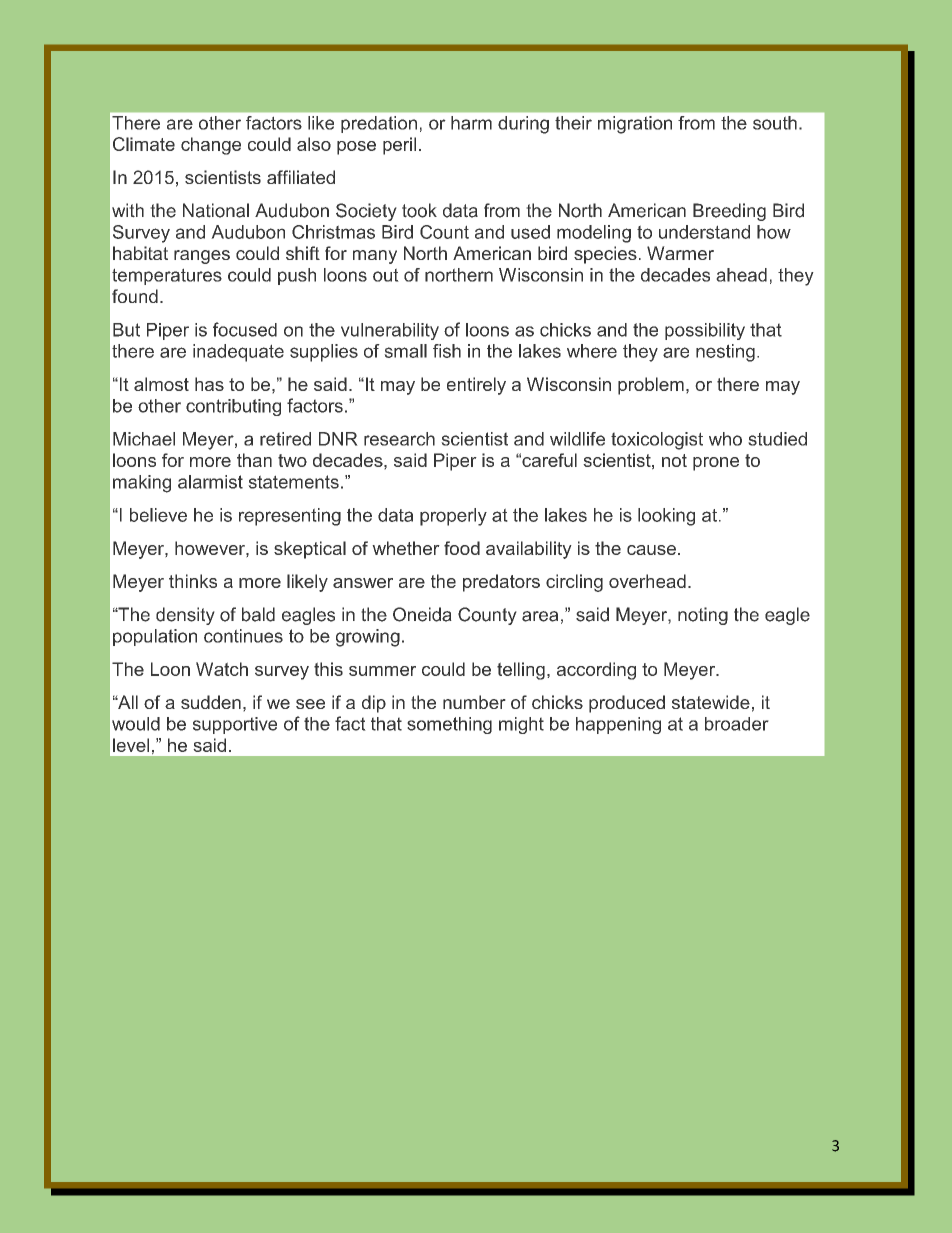 The height and width of the screenshot is (1233, 952). Describe the element at coordinates (211, 146) in the screenshot. I see `change` at that location.
